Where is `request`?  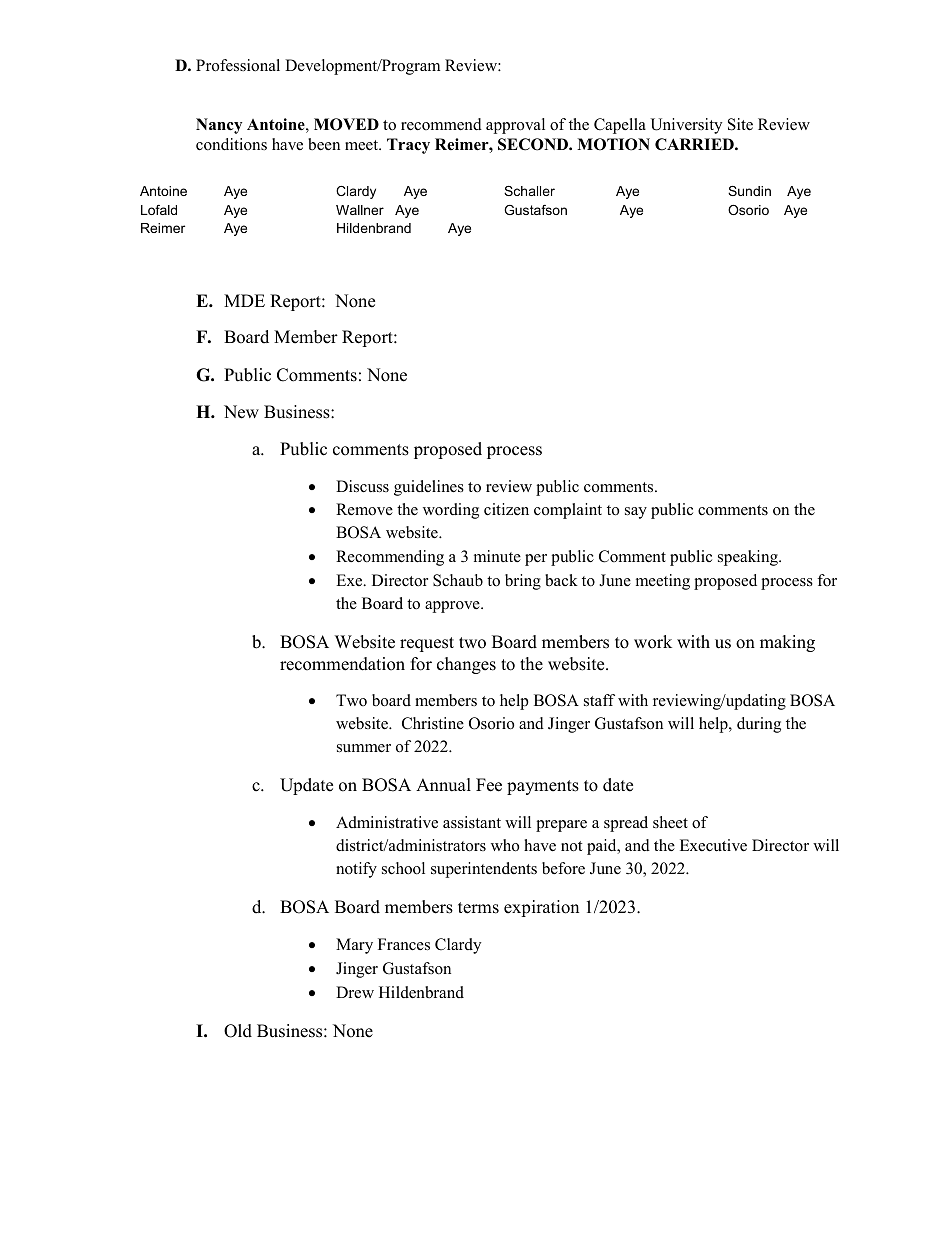 request is located at coordinates (427, 644).
